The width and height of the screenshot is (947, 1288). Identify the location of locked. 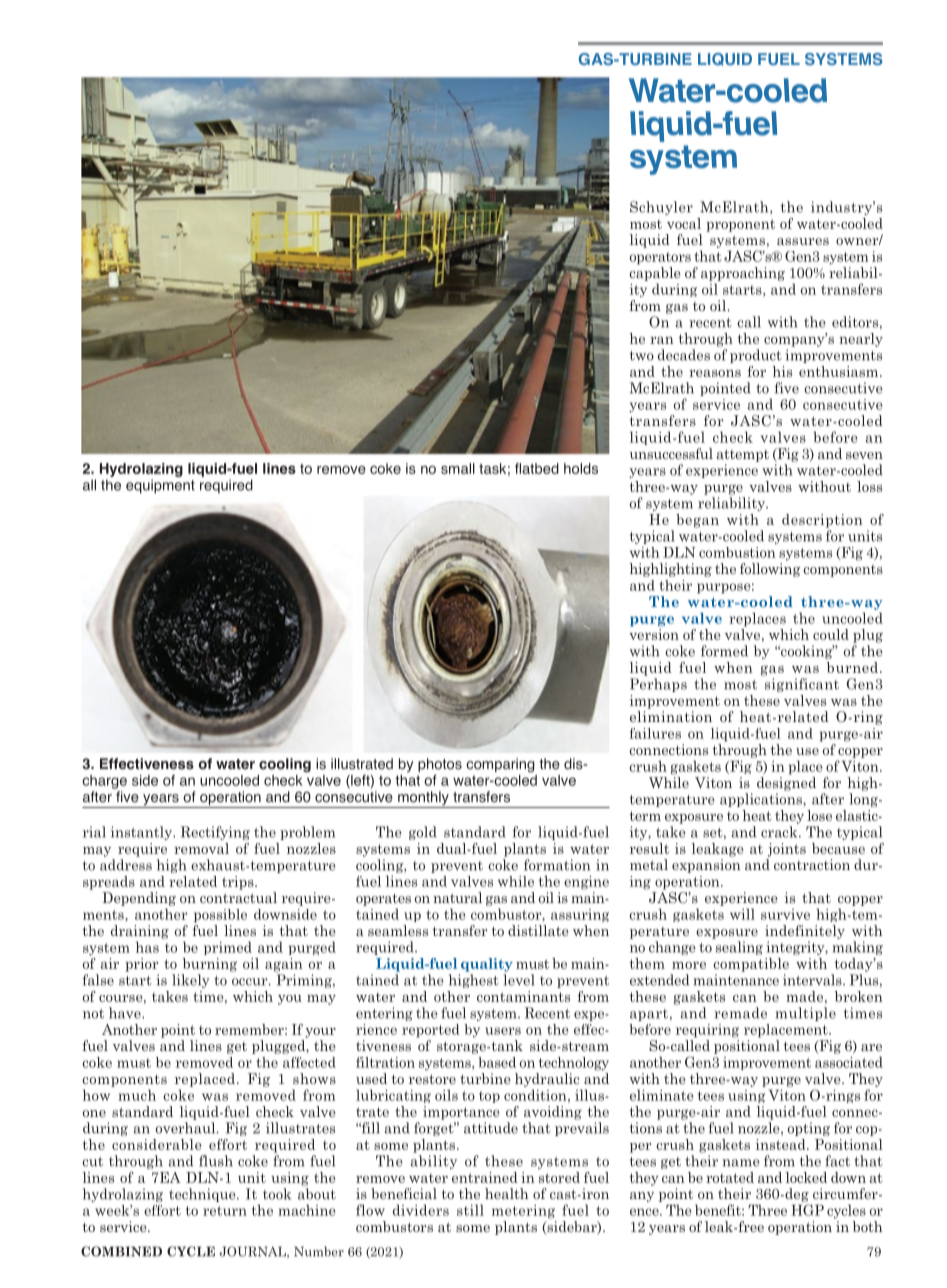
(806, 1177).
